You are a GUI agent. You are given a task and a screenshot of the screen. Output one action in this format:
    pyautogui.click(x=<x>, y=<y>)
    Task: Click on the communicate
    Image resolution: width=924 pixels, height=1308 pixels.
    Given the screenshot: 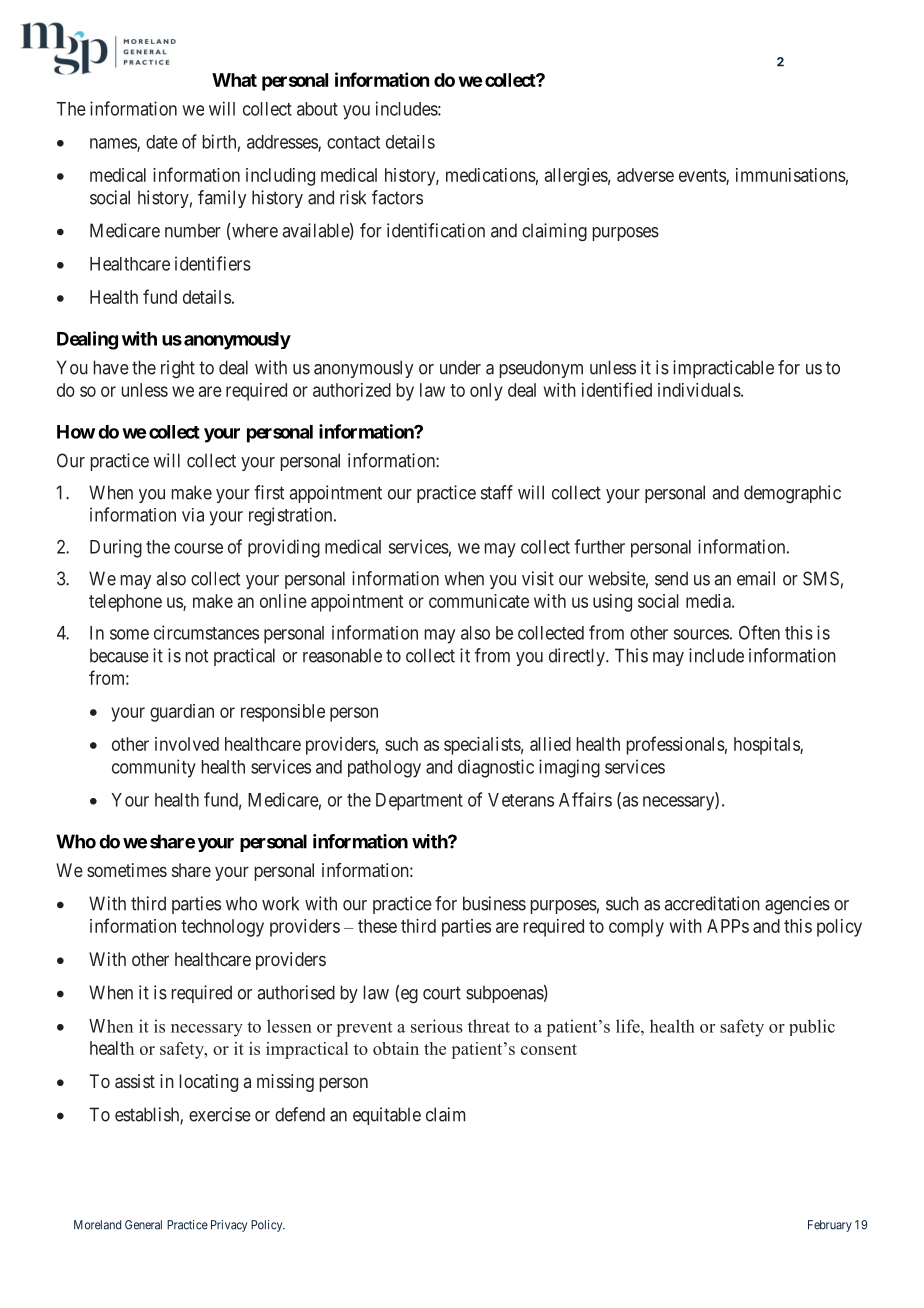 What is the action you would take?
    pyautogui.click(x=479, y=601)
